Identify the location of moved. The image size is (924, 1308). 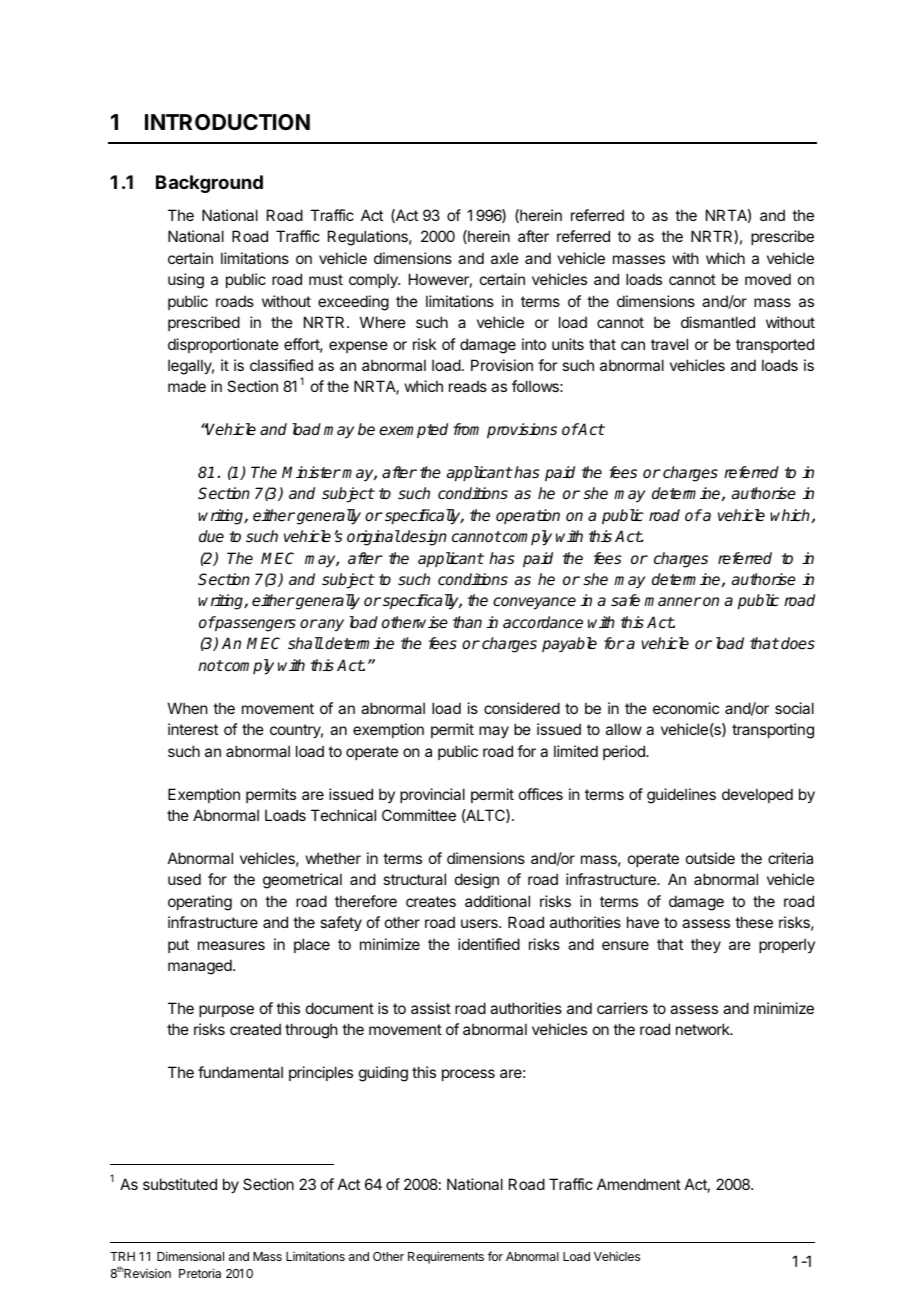
(768, 279).
